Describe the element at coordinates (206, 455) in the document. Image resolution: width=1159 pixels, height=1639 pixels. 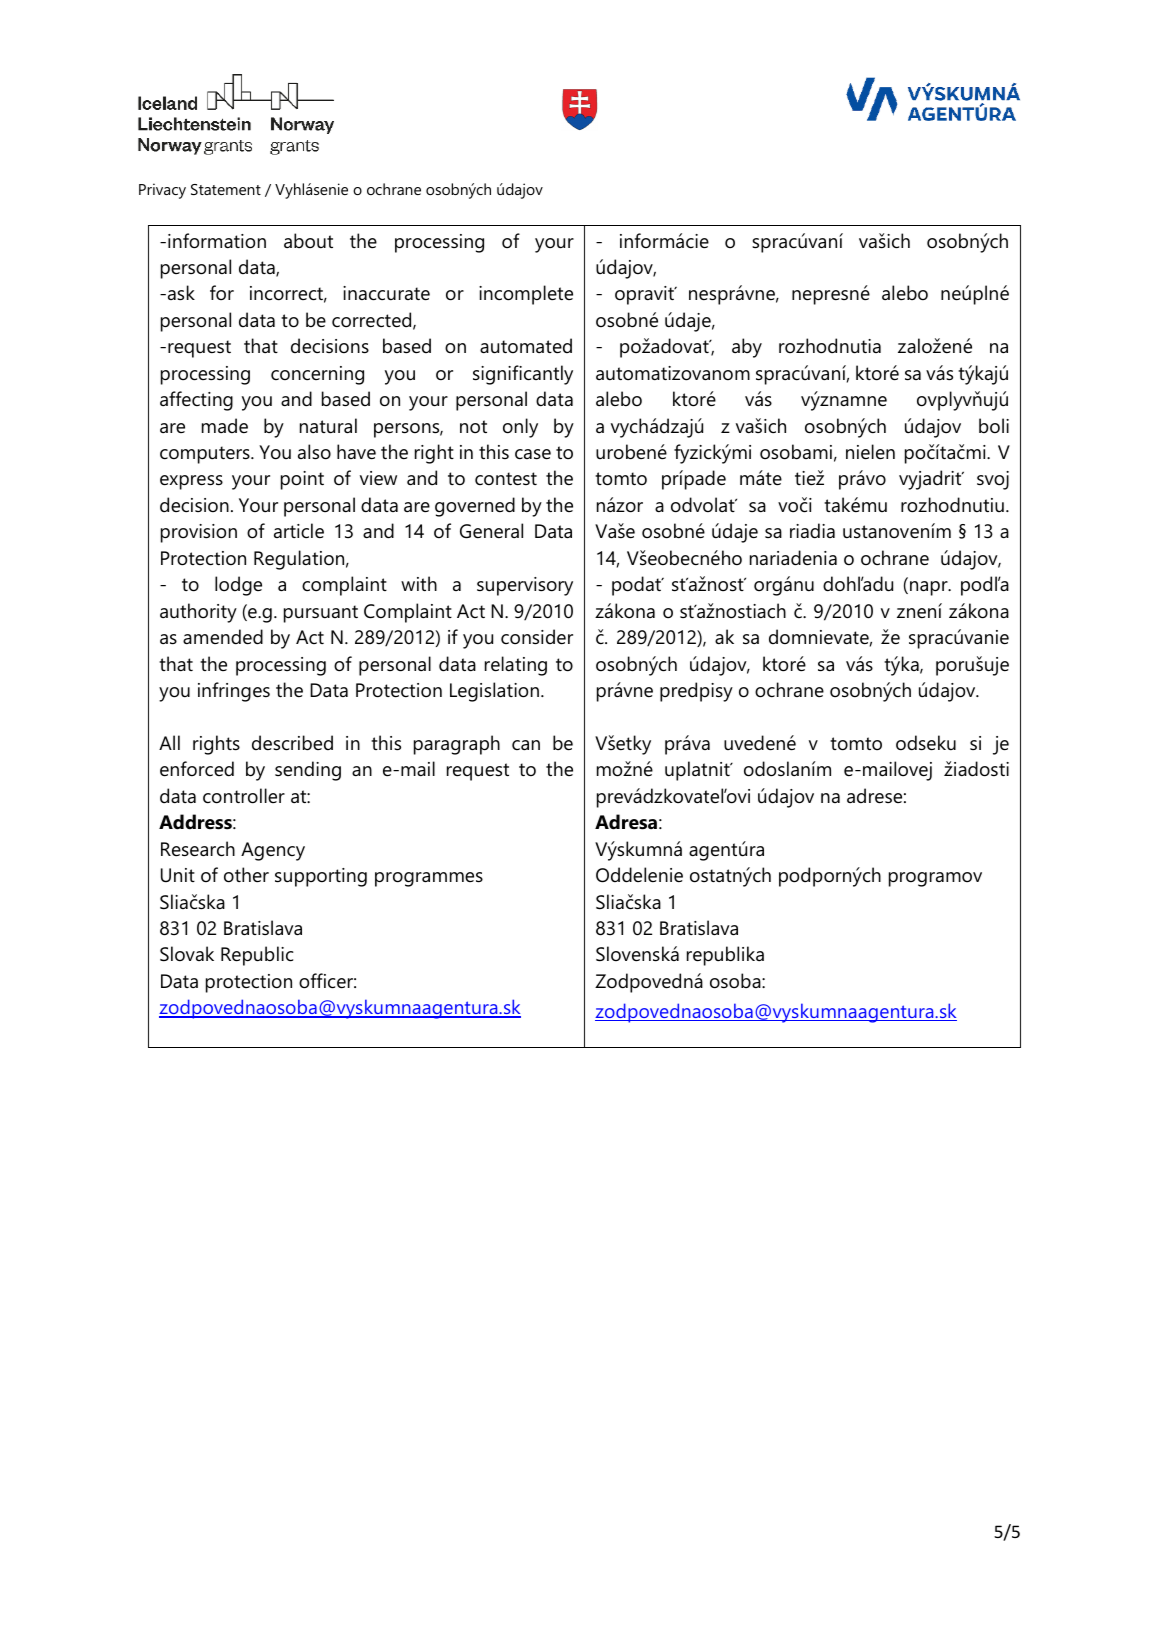
I see `computers` at that location.
